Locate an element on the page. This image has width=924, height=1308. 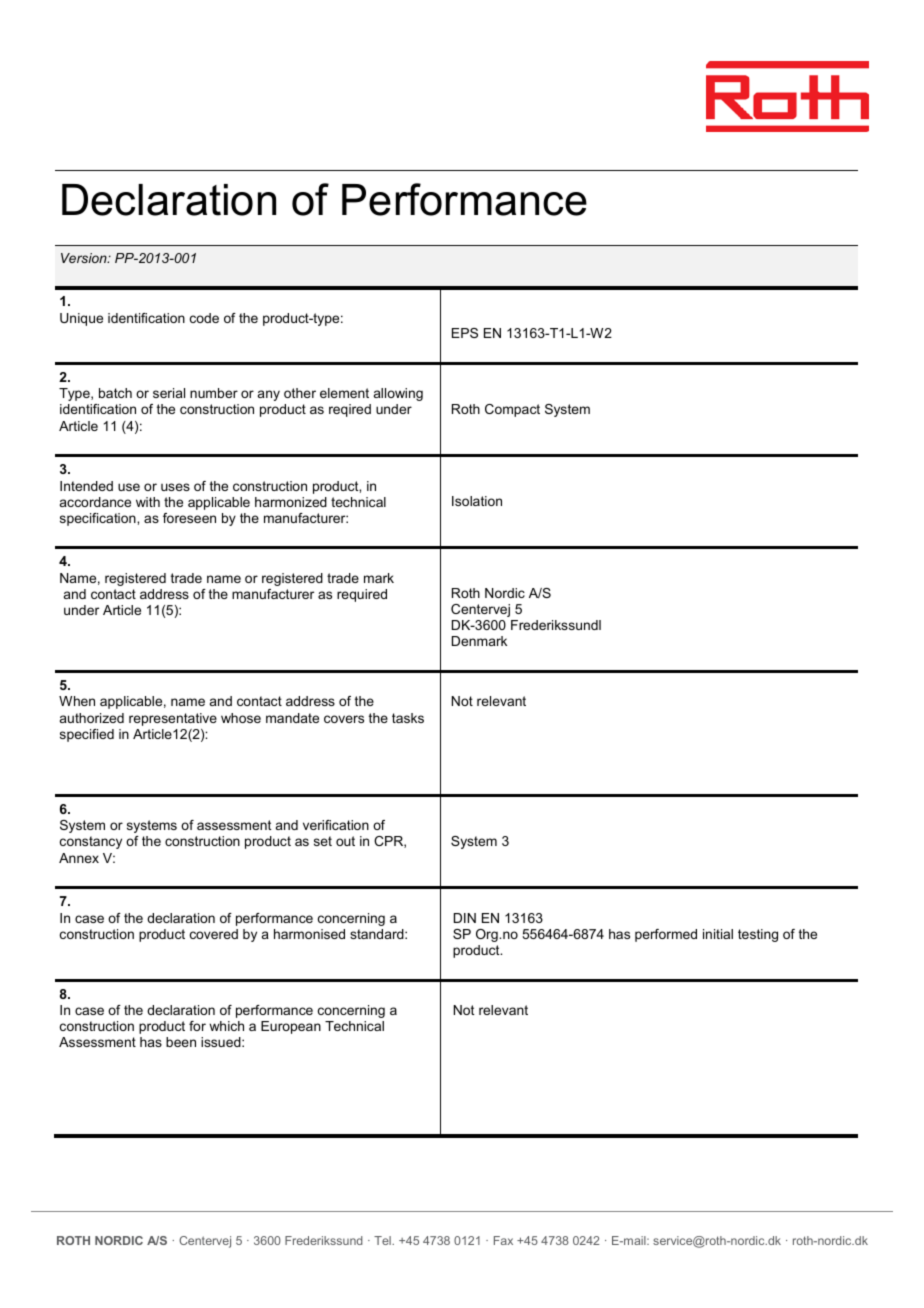
performed is located at coordinates (666, 935).
